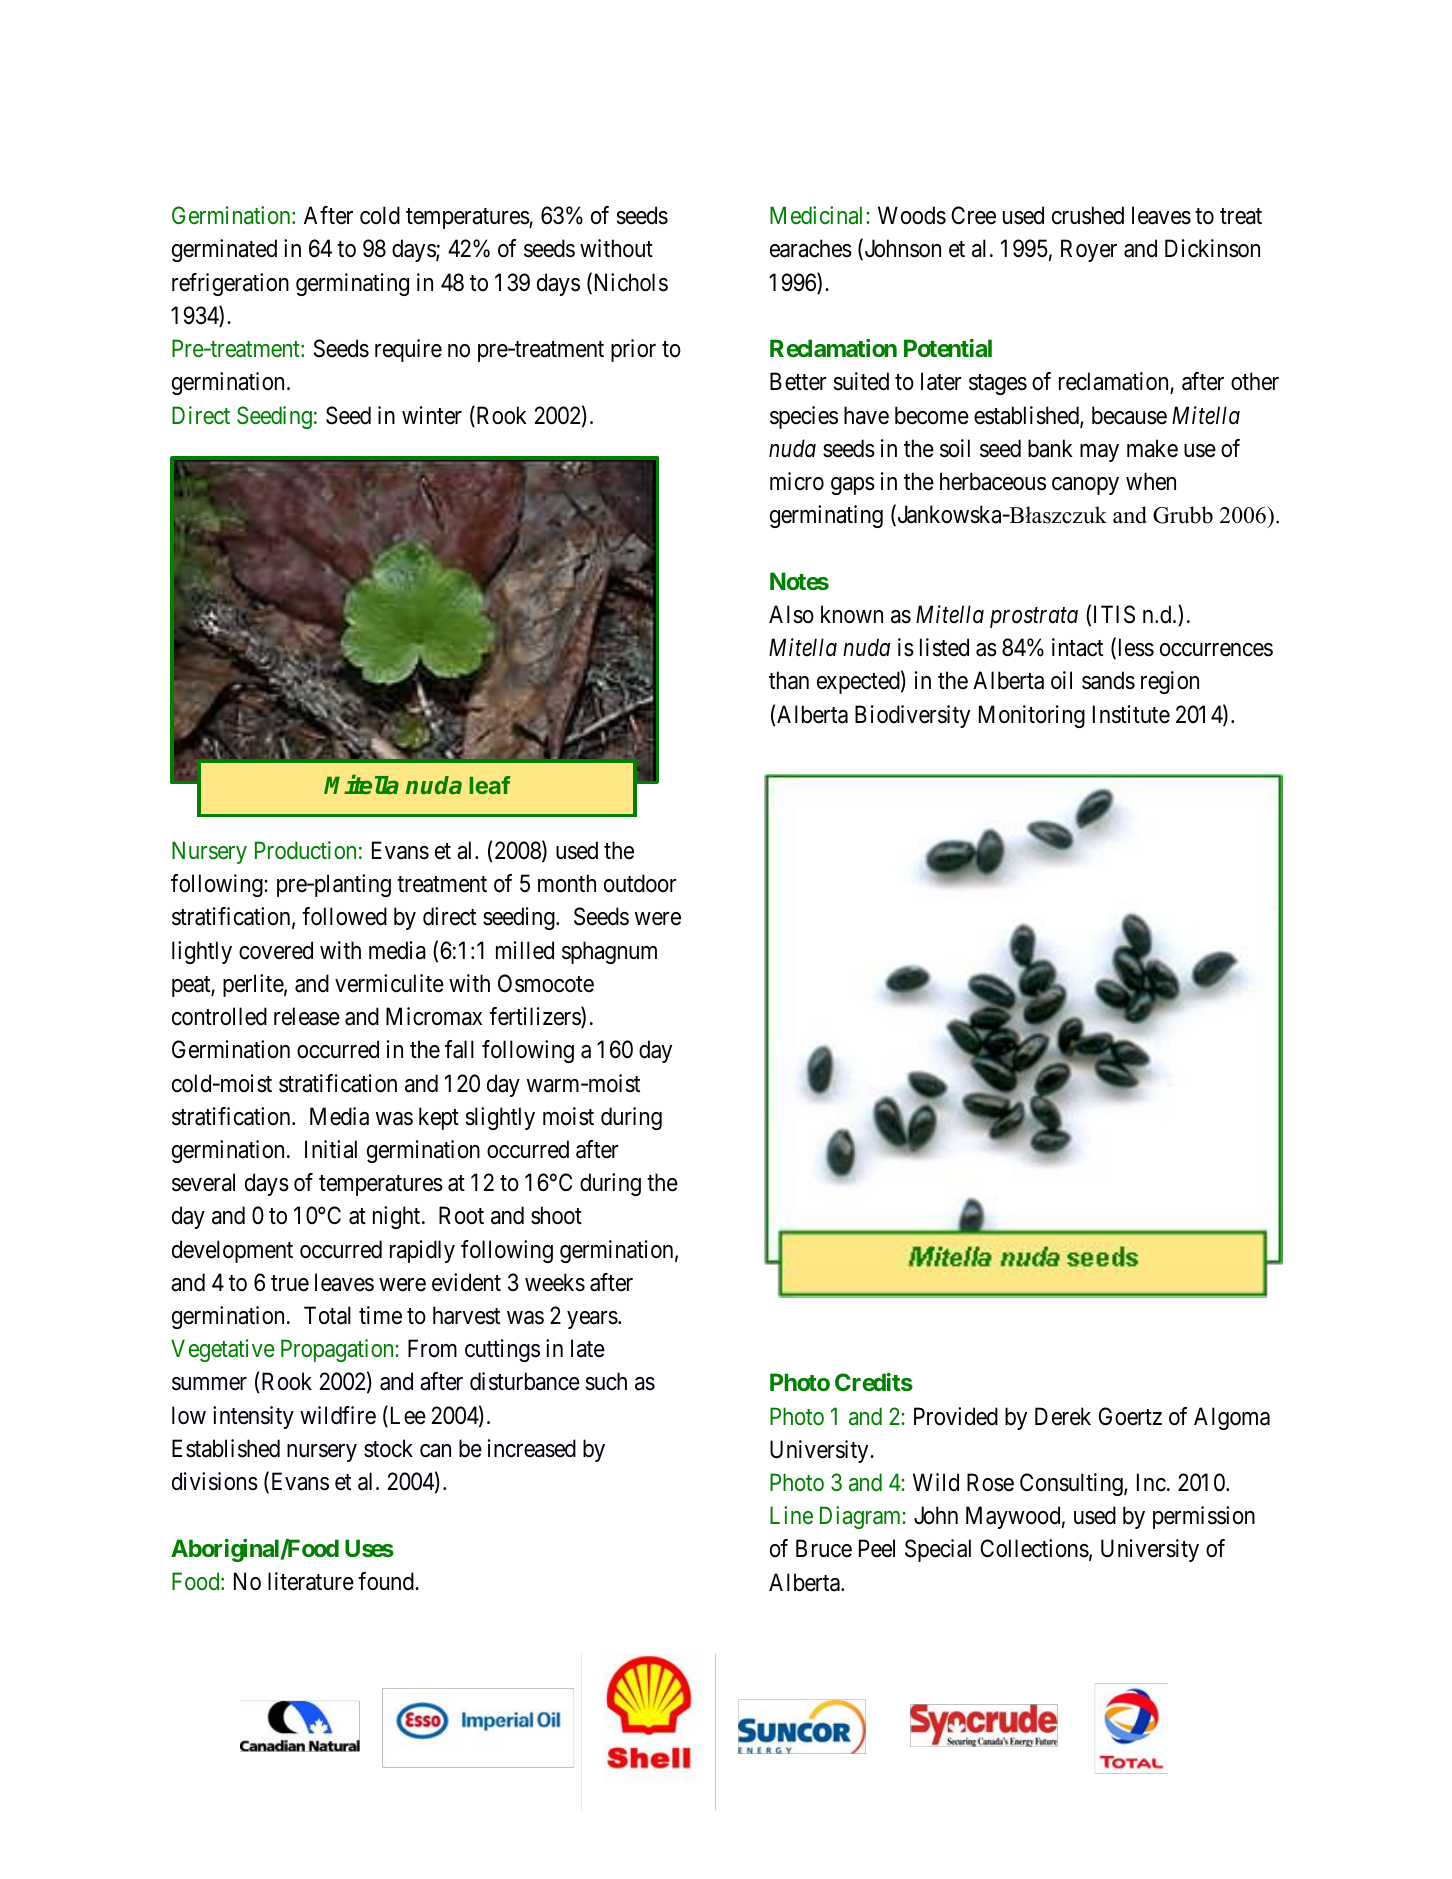 The image size is (1452, 1879). Describe the element at coordinates (556, 1215) in the image. I see `shoot` at that location.
